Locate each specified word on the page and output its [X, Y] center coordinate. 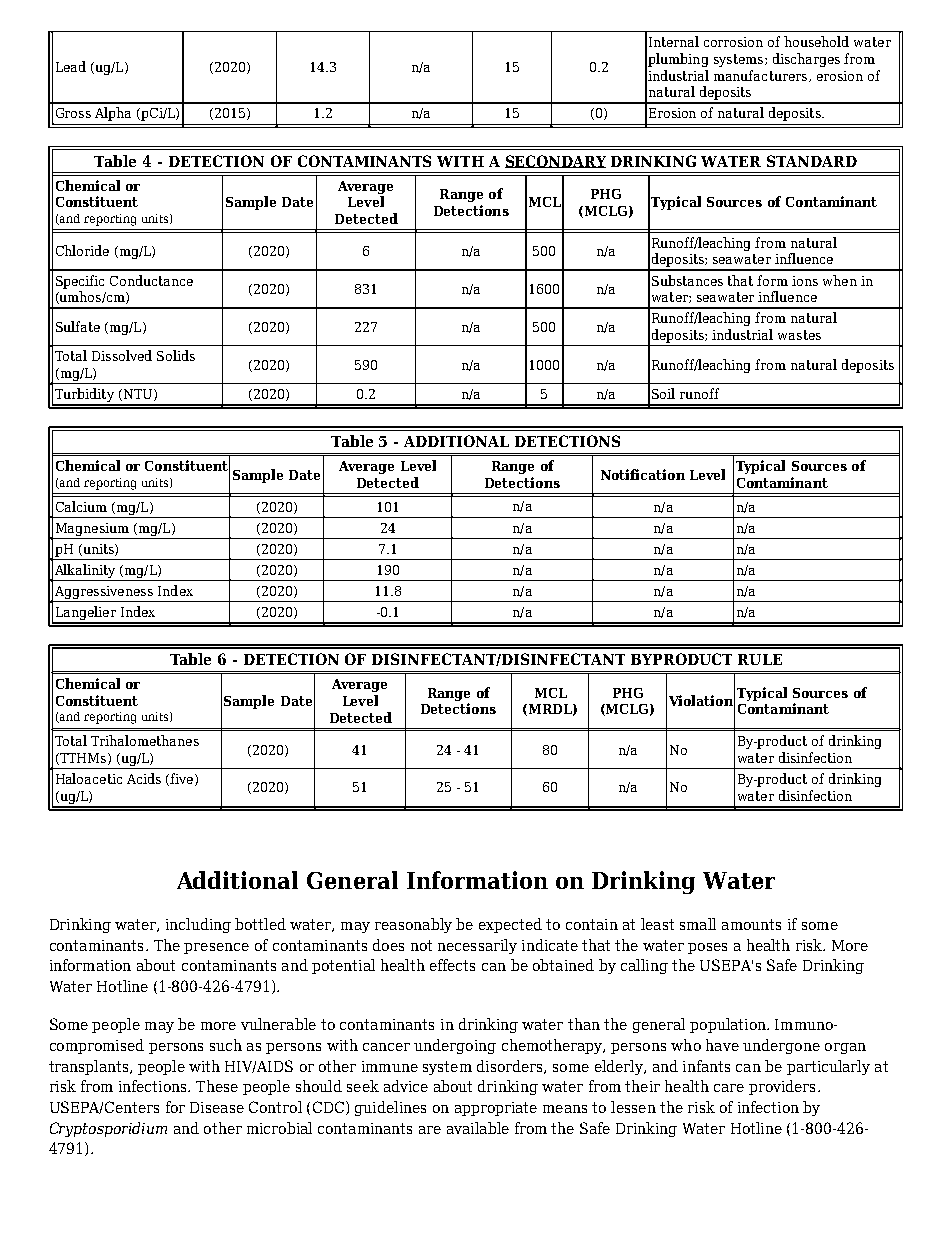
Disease [217, 1107]
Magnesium [92, 529]
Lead [71, 66]
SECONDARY [555, 161]
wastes [799, 335]
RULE [760, 659]
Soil [663, 393]
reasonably [413, 925]
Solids [176, 355]
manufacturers [762, 76]
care [729, 1088]
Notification [643, 474]
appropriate [496, 1109]
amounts [751, 924]
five [183, 779]
